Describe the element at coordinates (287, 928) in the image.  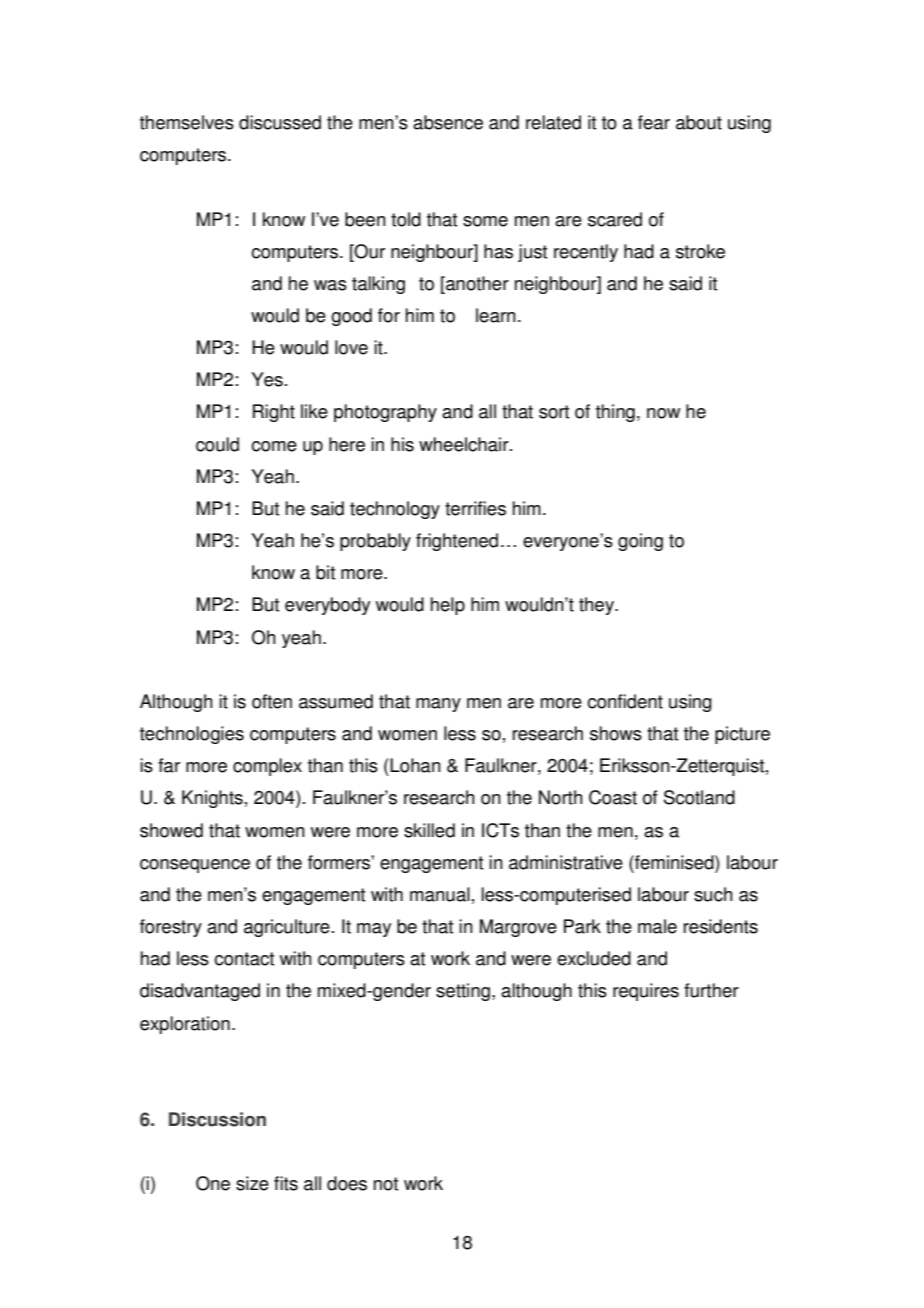
I see `agriculture` at that location.
